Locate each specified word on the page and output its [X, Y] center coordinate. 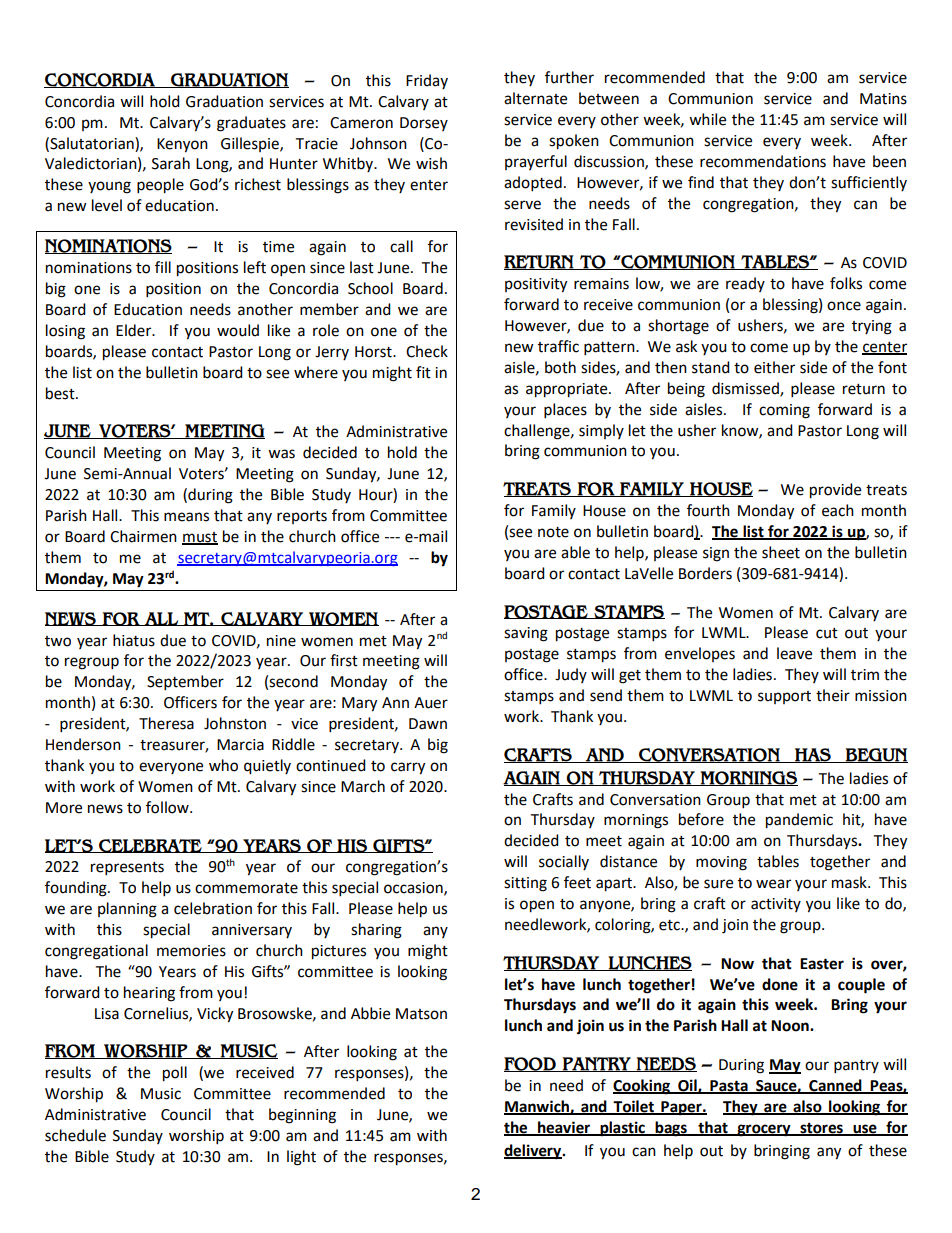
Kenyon [182, 145]
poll [175, 1074]
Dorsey [424, 124]
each [838, 510]
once [844, 306]
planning [127, 910]
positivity [536, 285]
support [784, 697]
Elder [135, 330]
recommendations [763, 161]
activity [776, 905]
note [553, 532]
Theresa [166, 723]
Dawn [428, 724]
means [186, 517]
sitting [525, 884]
